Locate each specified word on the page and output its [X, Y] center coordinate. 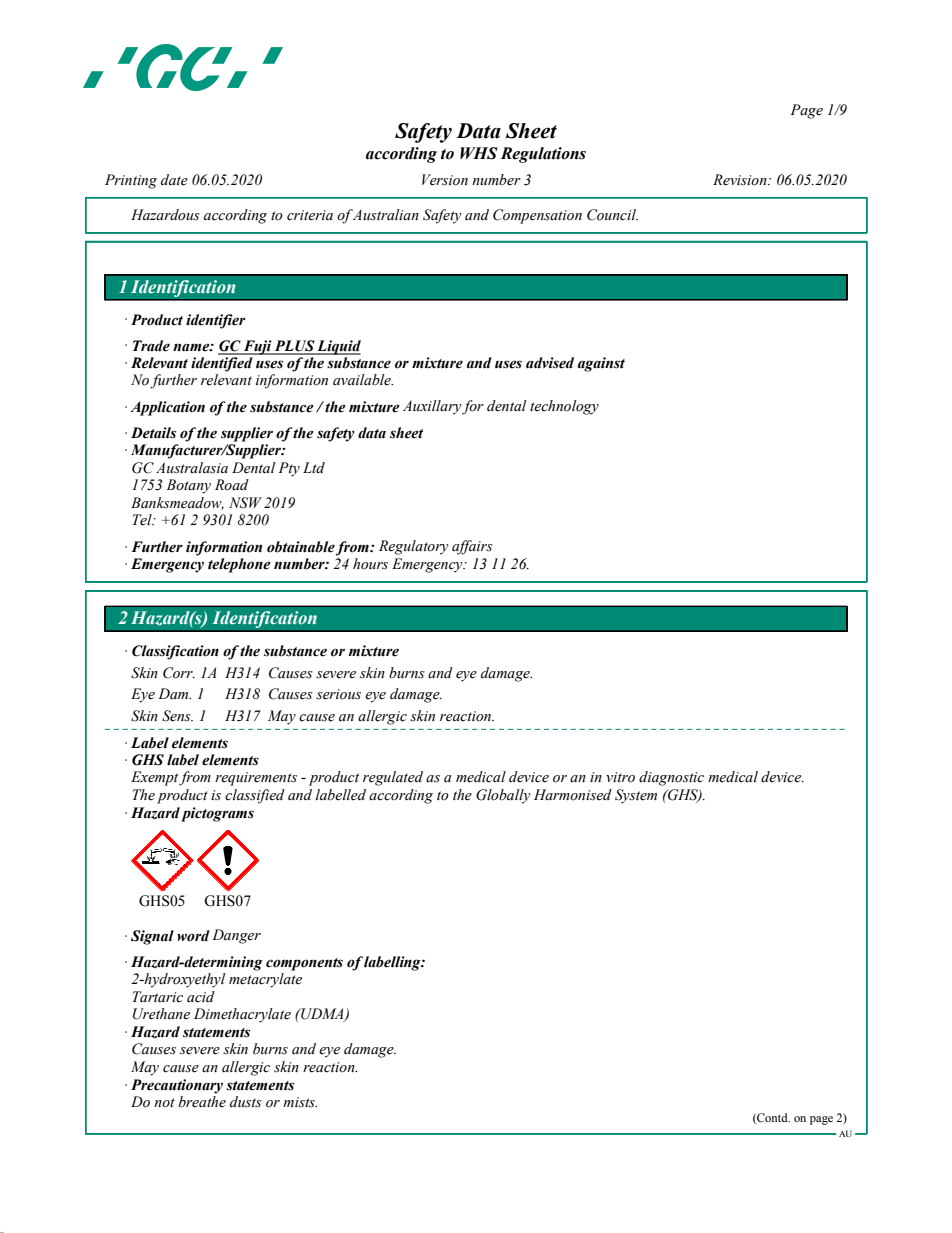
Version [445, 180]
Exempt [155, 778]
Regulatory [413, 547]
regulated [393, 778]
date [174, 180]
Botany [188, 486]
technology [564, 407]
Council [612, 215]
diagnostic [671, 778]
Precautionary [177, 1086]
